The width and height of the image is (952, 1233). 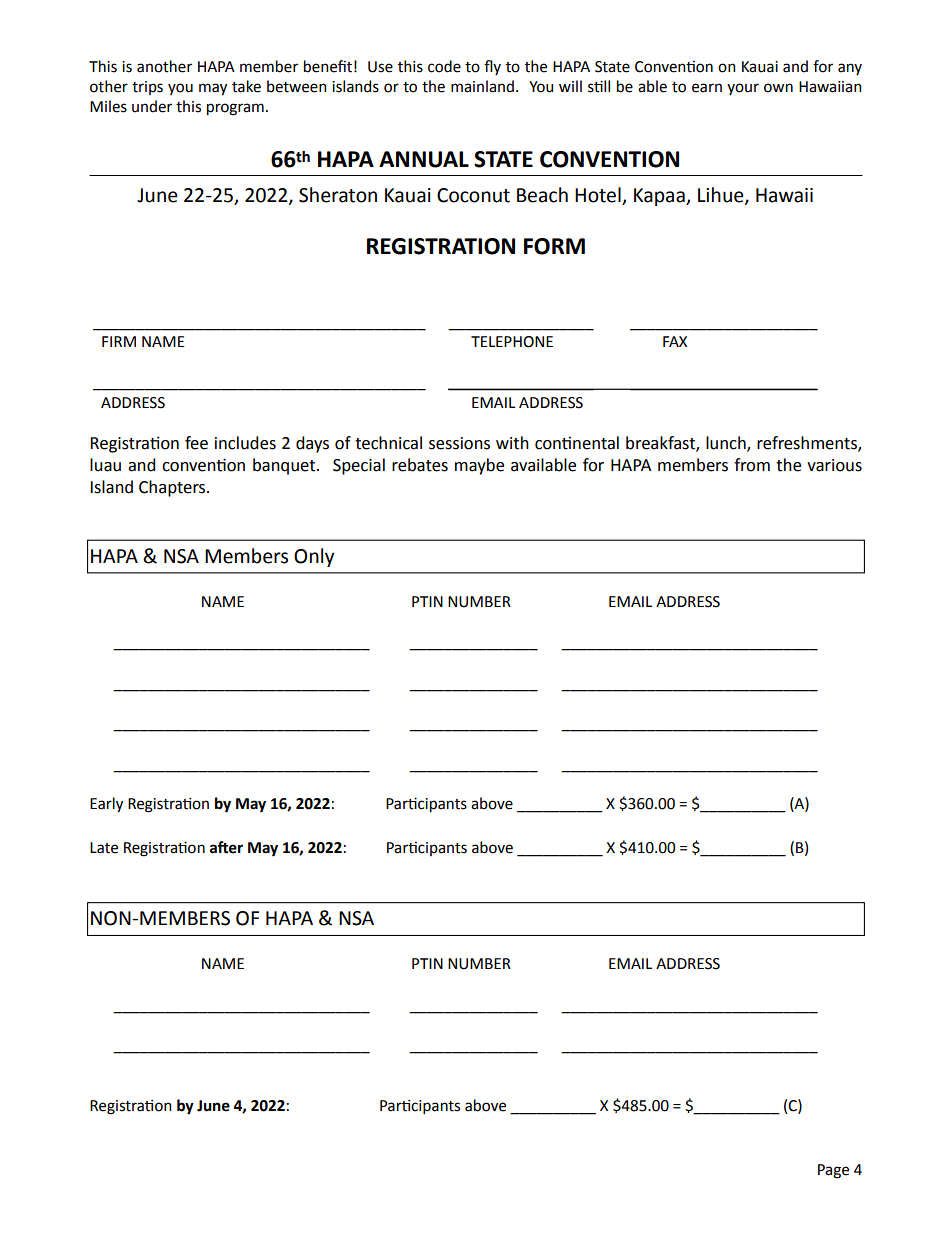 I want to click on from, so click(x=752, y=465).
